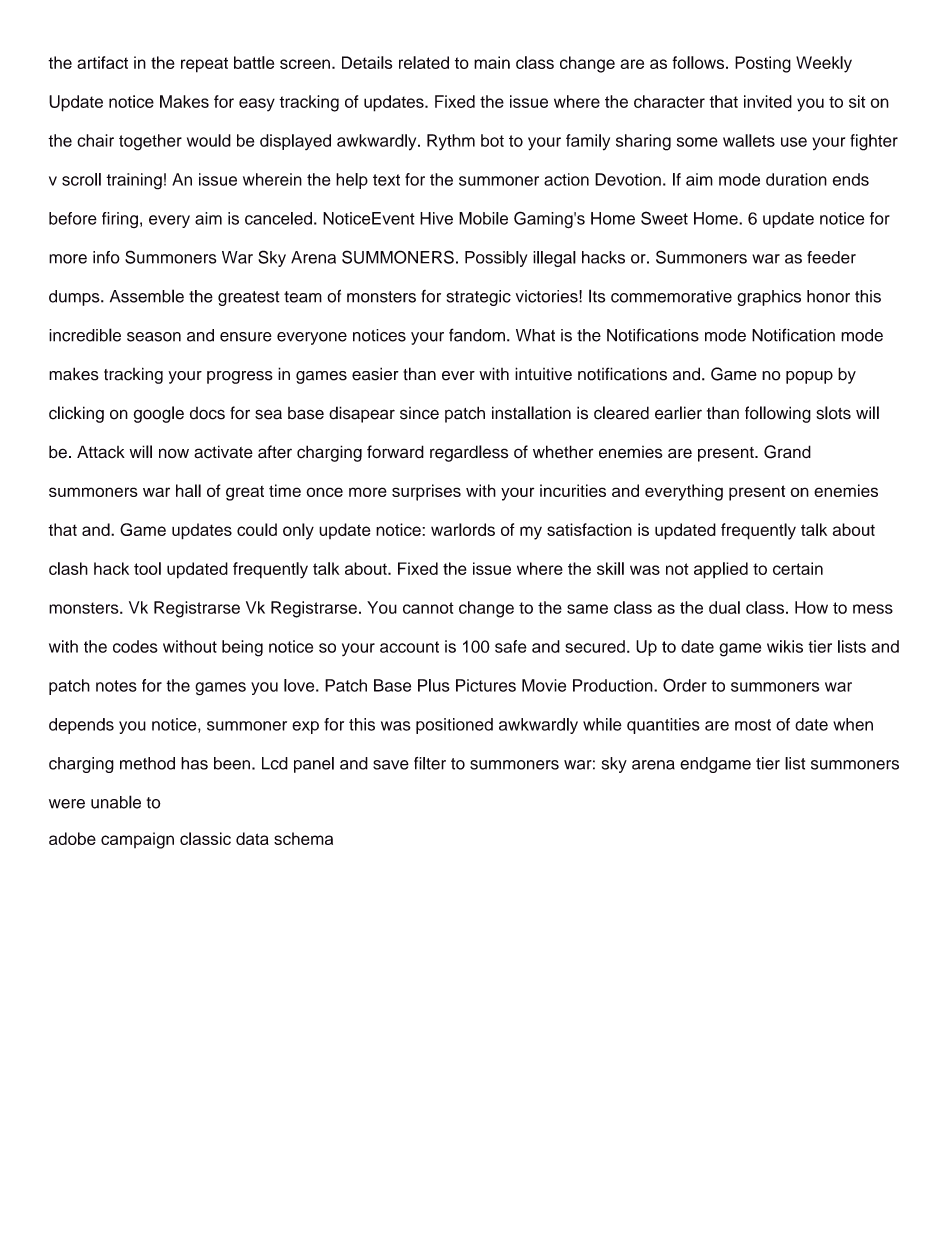  I want to click on filter, so click(430, 763).
